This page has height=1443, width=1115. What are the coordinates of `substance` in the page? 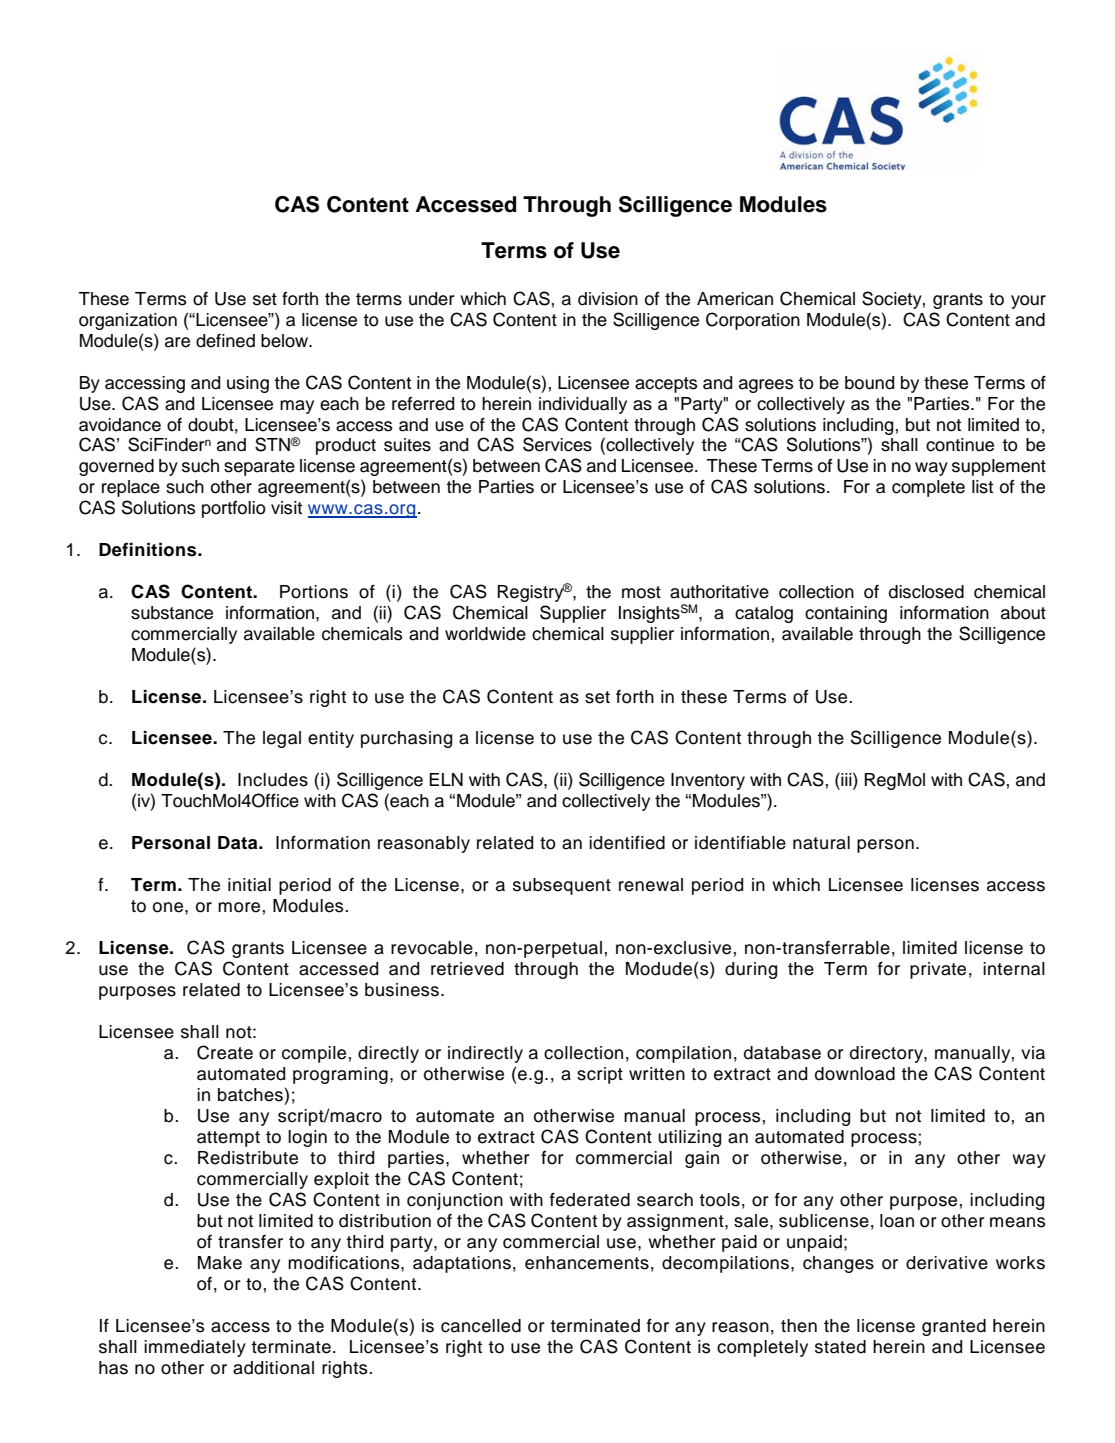 It's located at (172, 613).
